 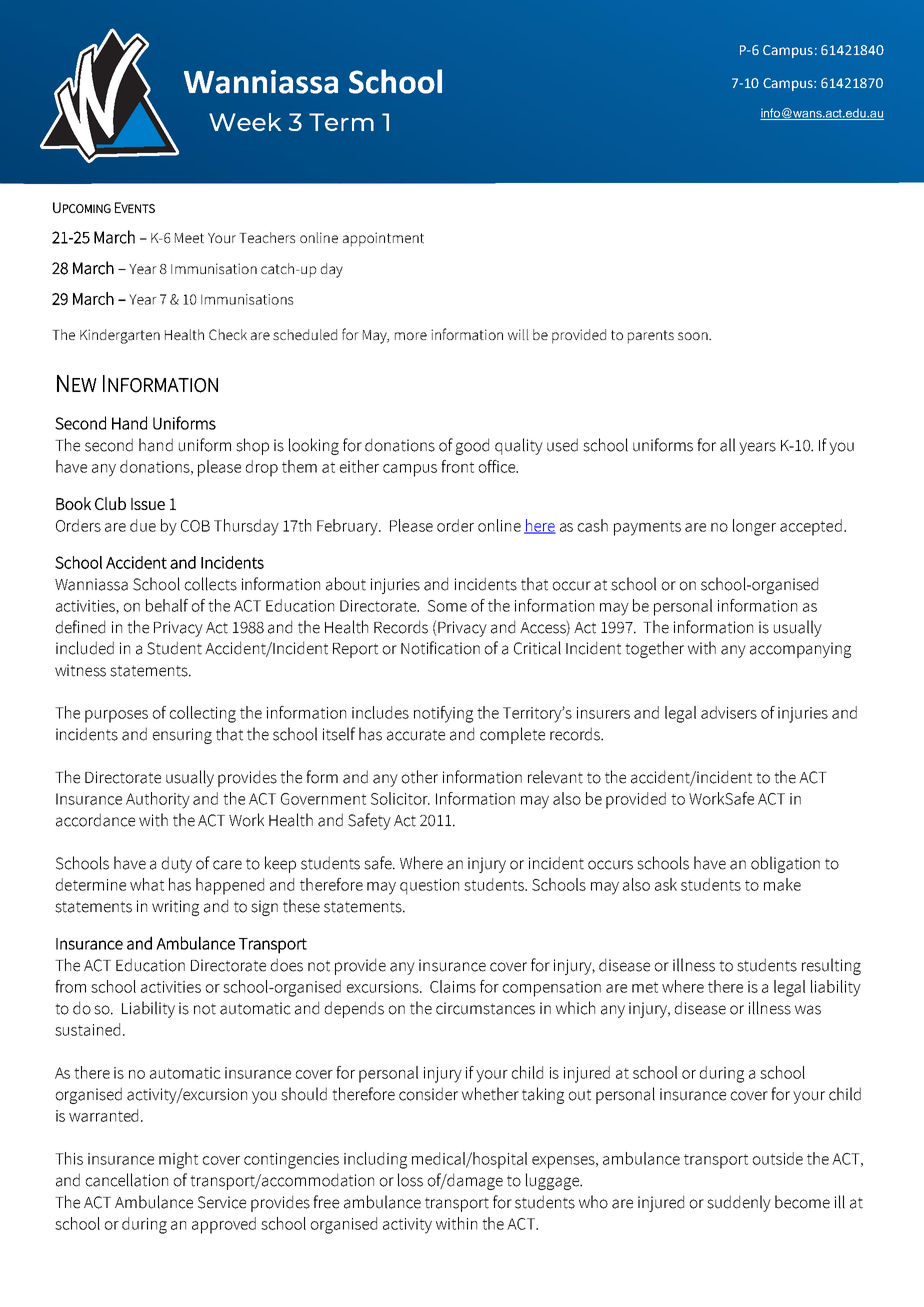 I want to click on Week, so click(x=245, y=122).
